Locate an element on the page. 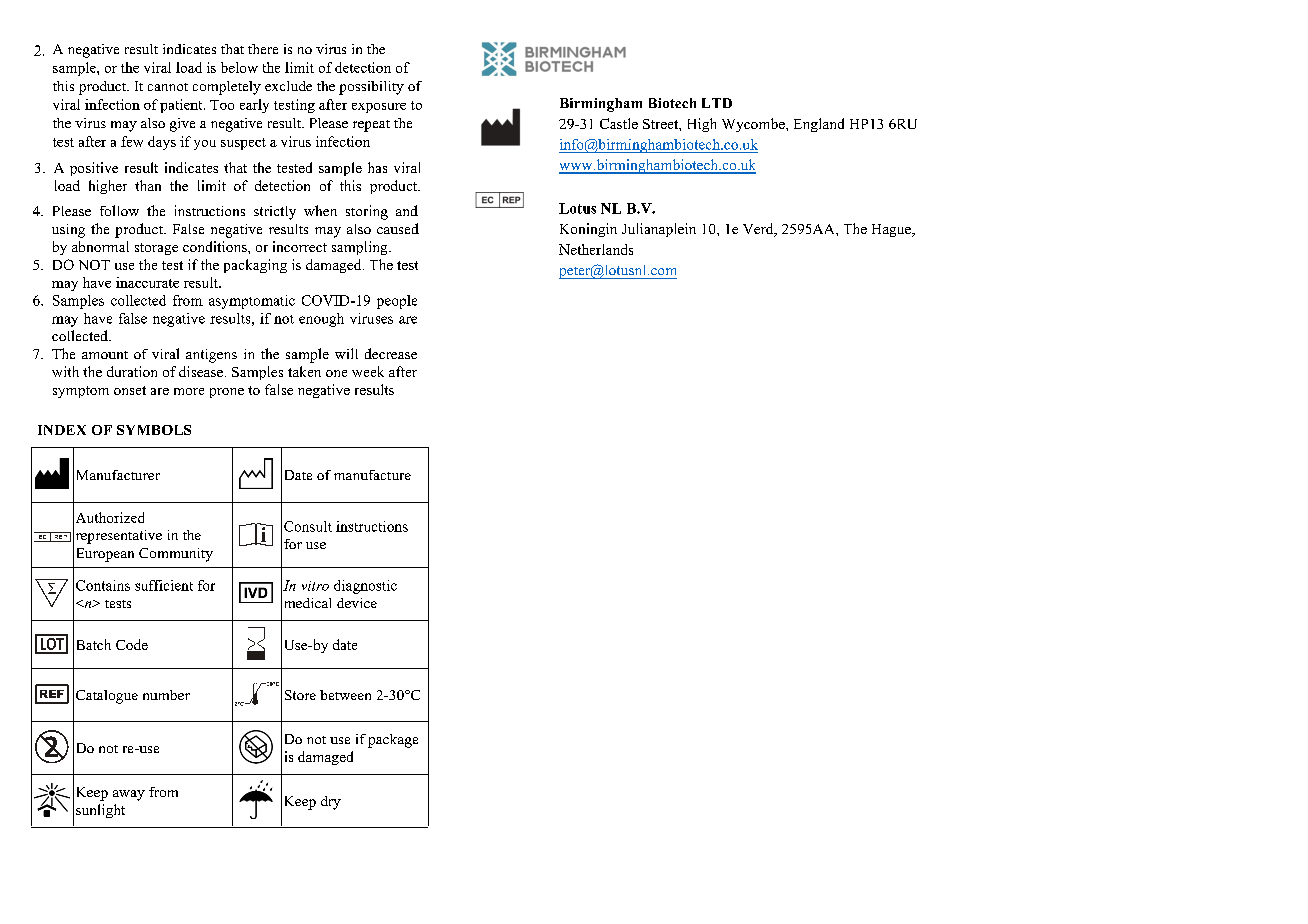 The width and height of the image is (1308, 924). possibility is located at coordinates (371, 88).
